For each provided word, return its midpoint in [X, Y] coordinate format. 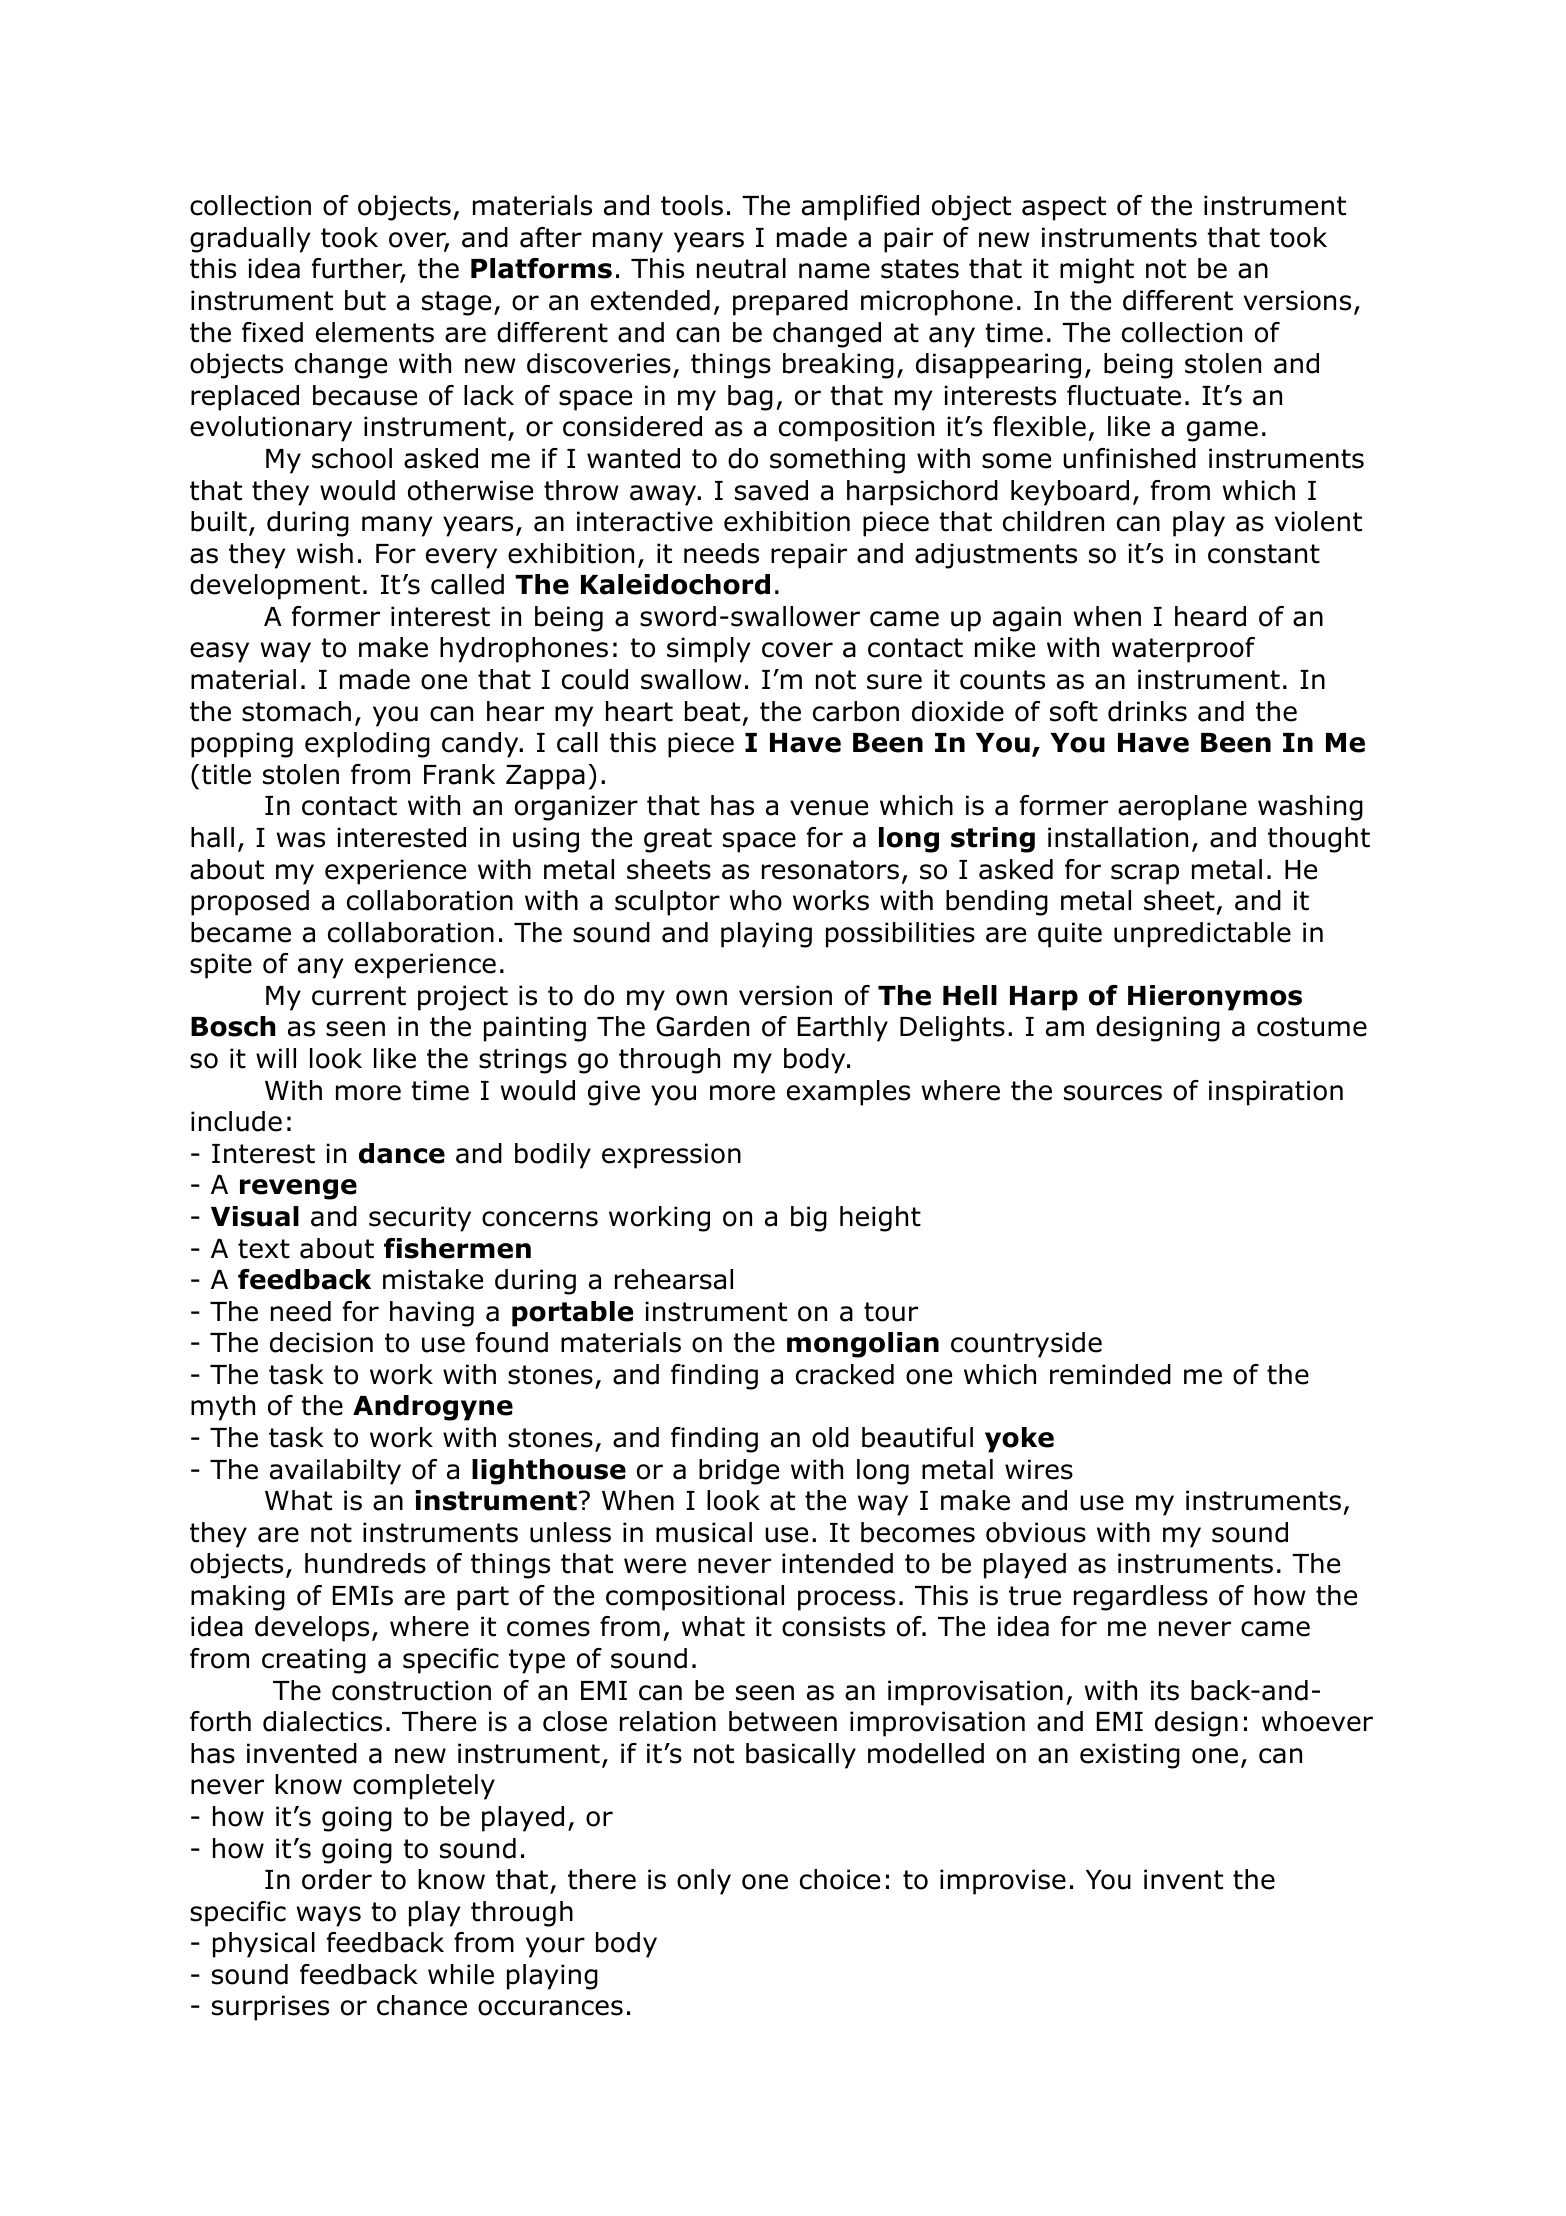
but [365, 300]
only [704, 1882]
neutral [741, 268]
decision [321, 1342]
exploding [367, 745]
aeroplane [1182, 808]
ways [329, 1916]
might [1097, 271]
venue [829, 808]
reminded [1110, 1374]
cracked [845, 1374]
